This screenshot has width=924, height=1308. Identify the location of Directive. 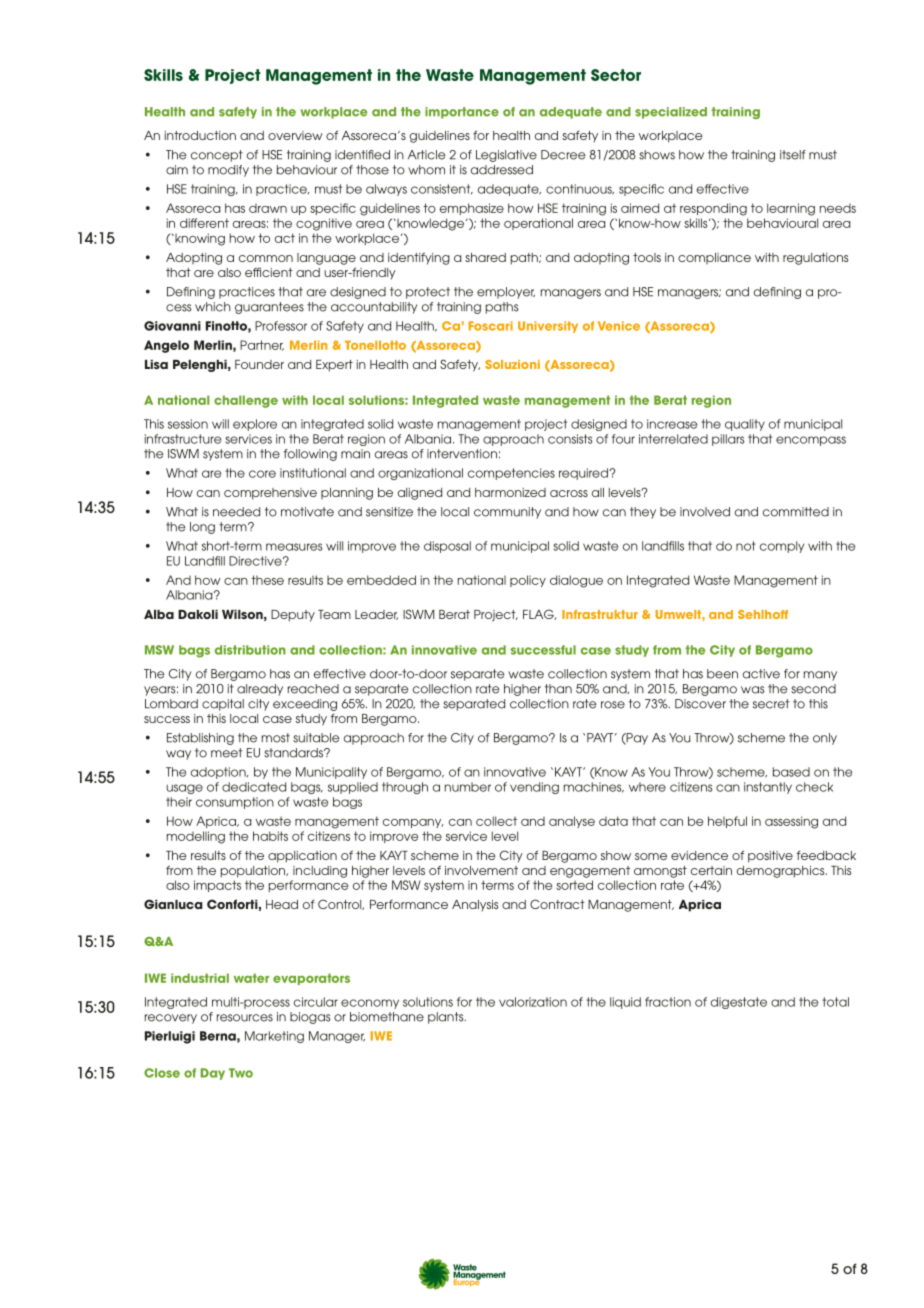
(256, 561).
